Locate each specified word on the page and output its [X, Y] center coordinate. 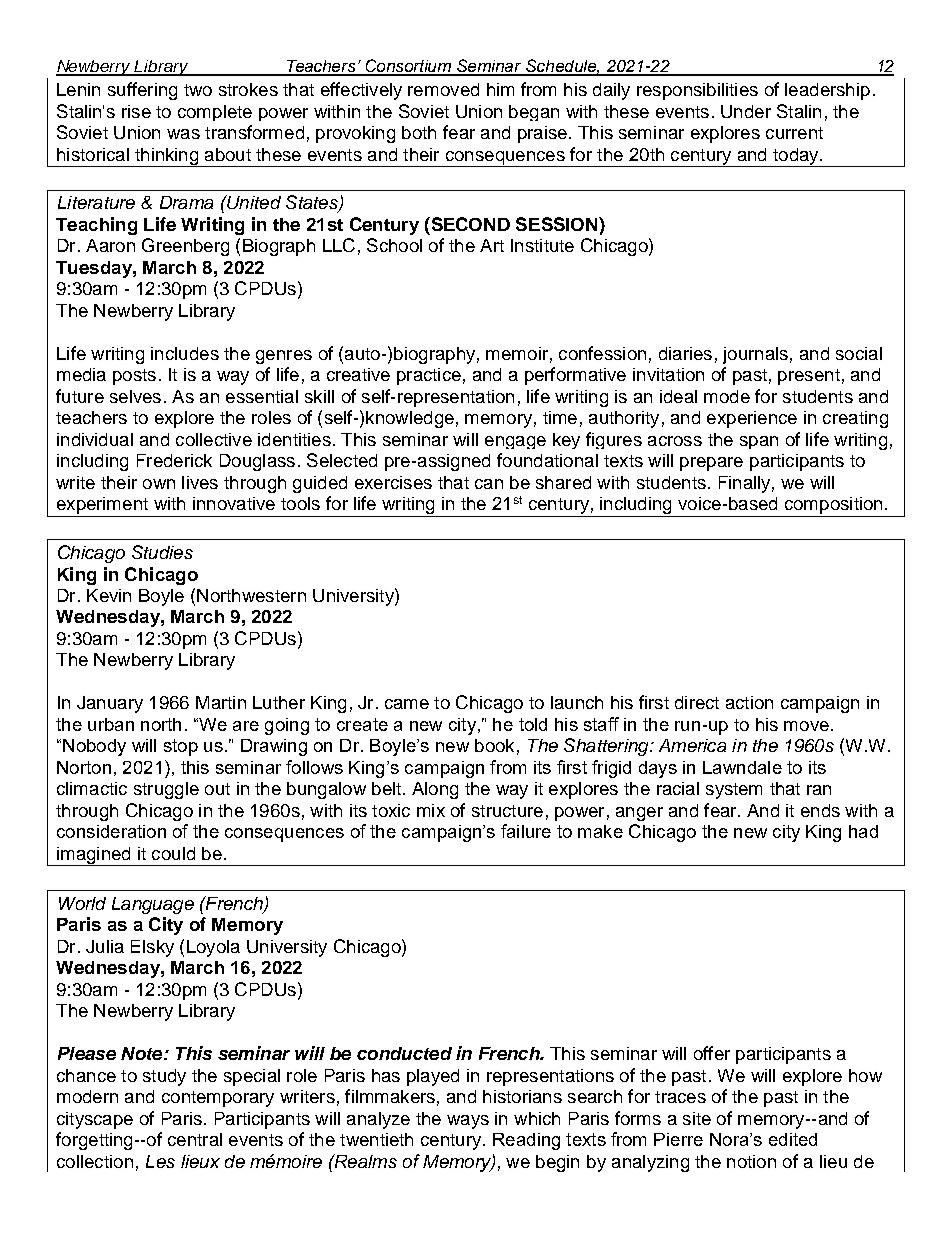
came [407, 704]
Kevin [109, 595]
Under [746, 111]
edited [793, 1139]
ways [468, 1122]
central [195, 1139]
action [749, 702]
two [198, 90]
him [500, 89]
